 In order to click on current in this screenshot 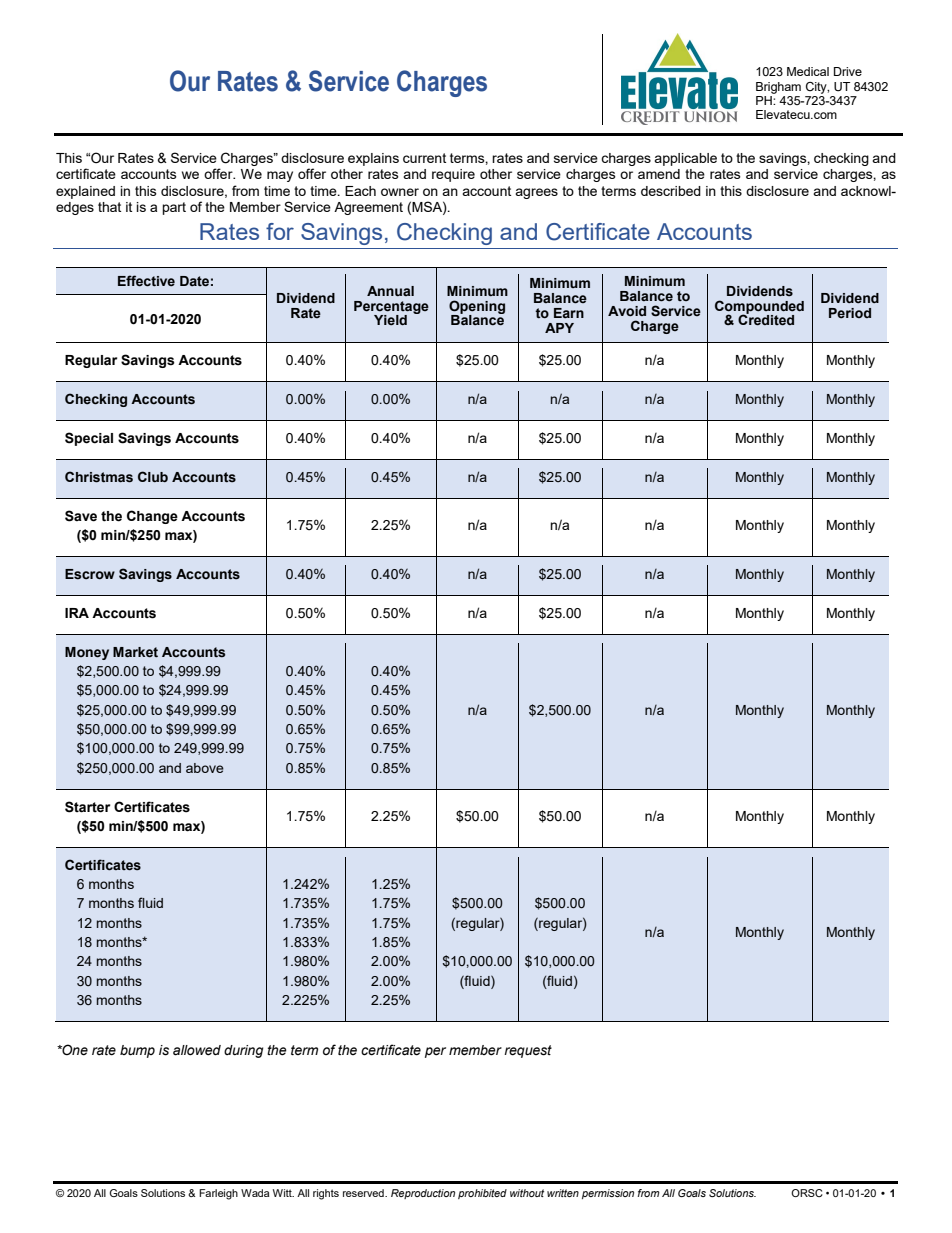, I will do `click(424, 158)`.
